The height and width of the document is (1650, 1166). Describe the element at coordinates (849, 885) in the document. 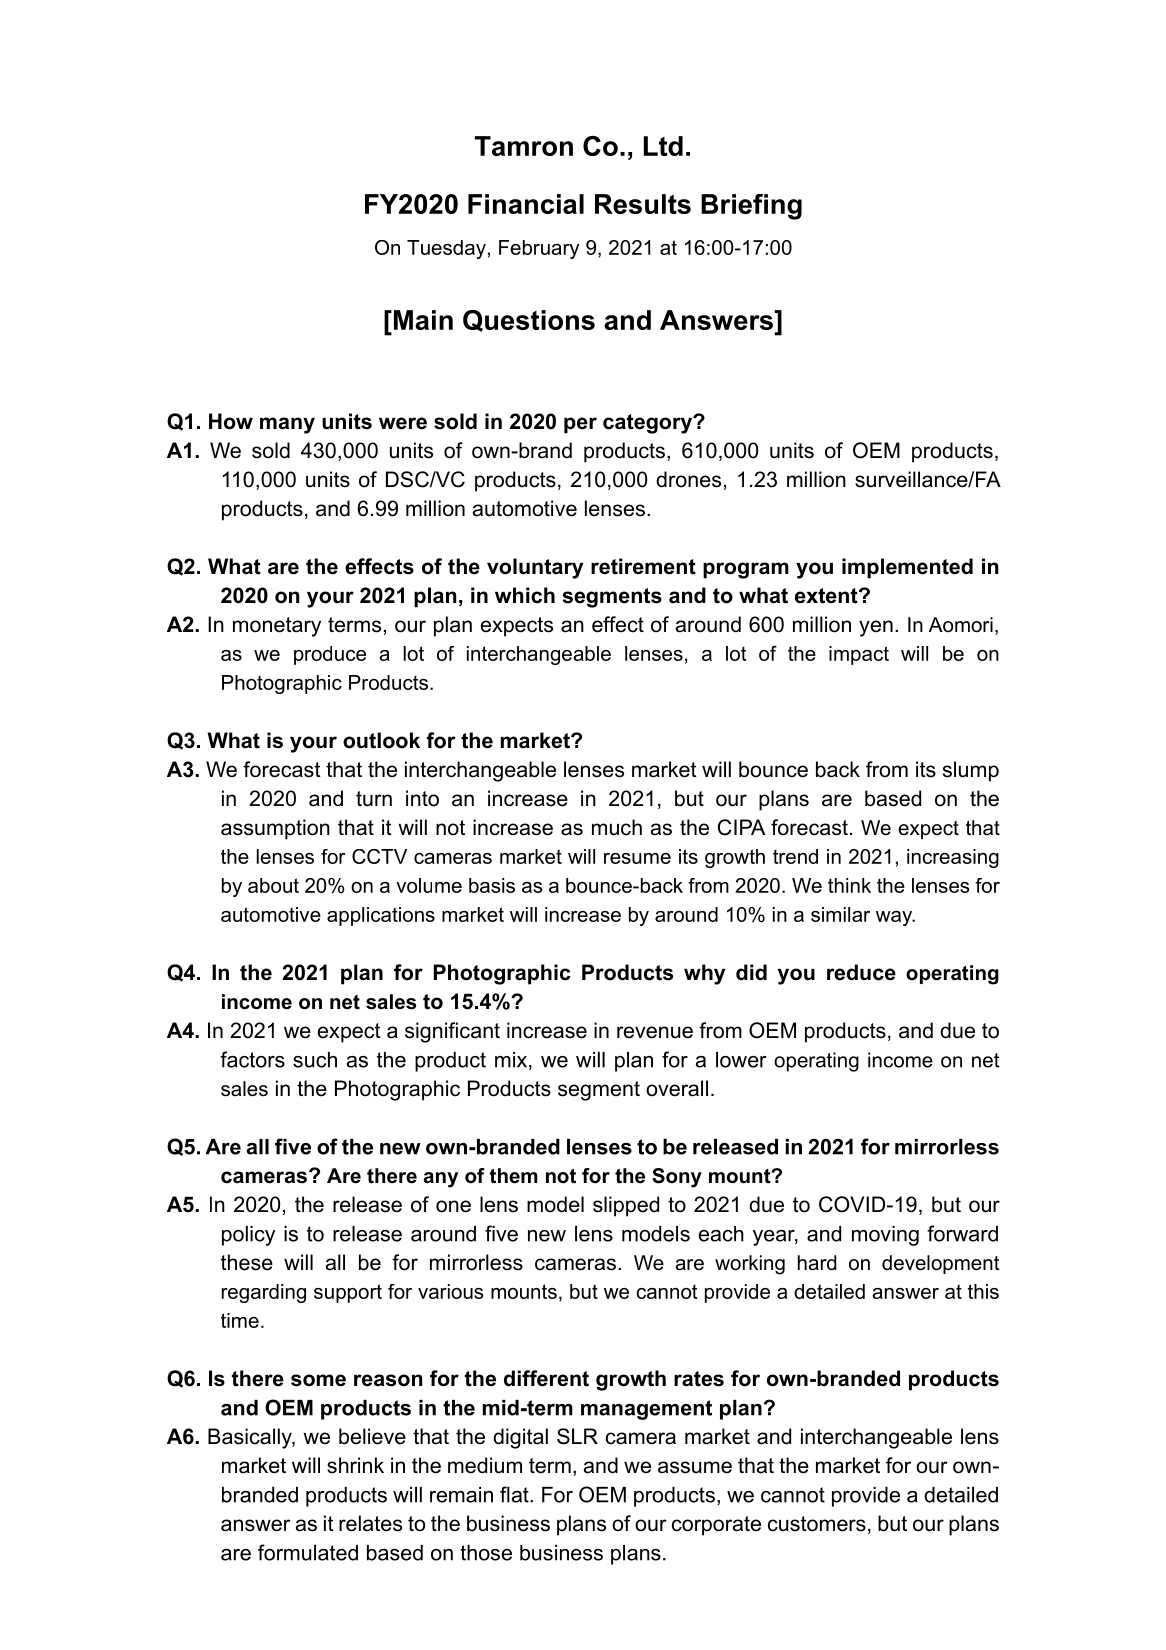

I see `think` at that location.
